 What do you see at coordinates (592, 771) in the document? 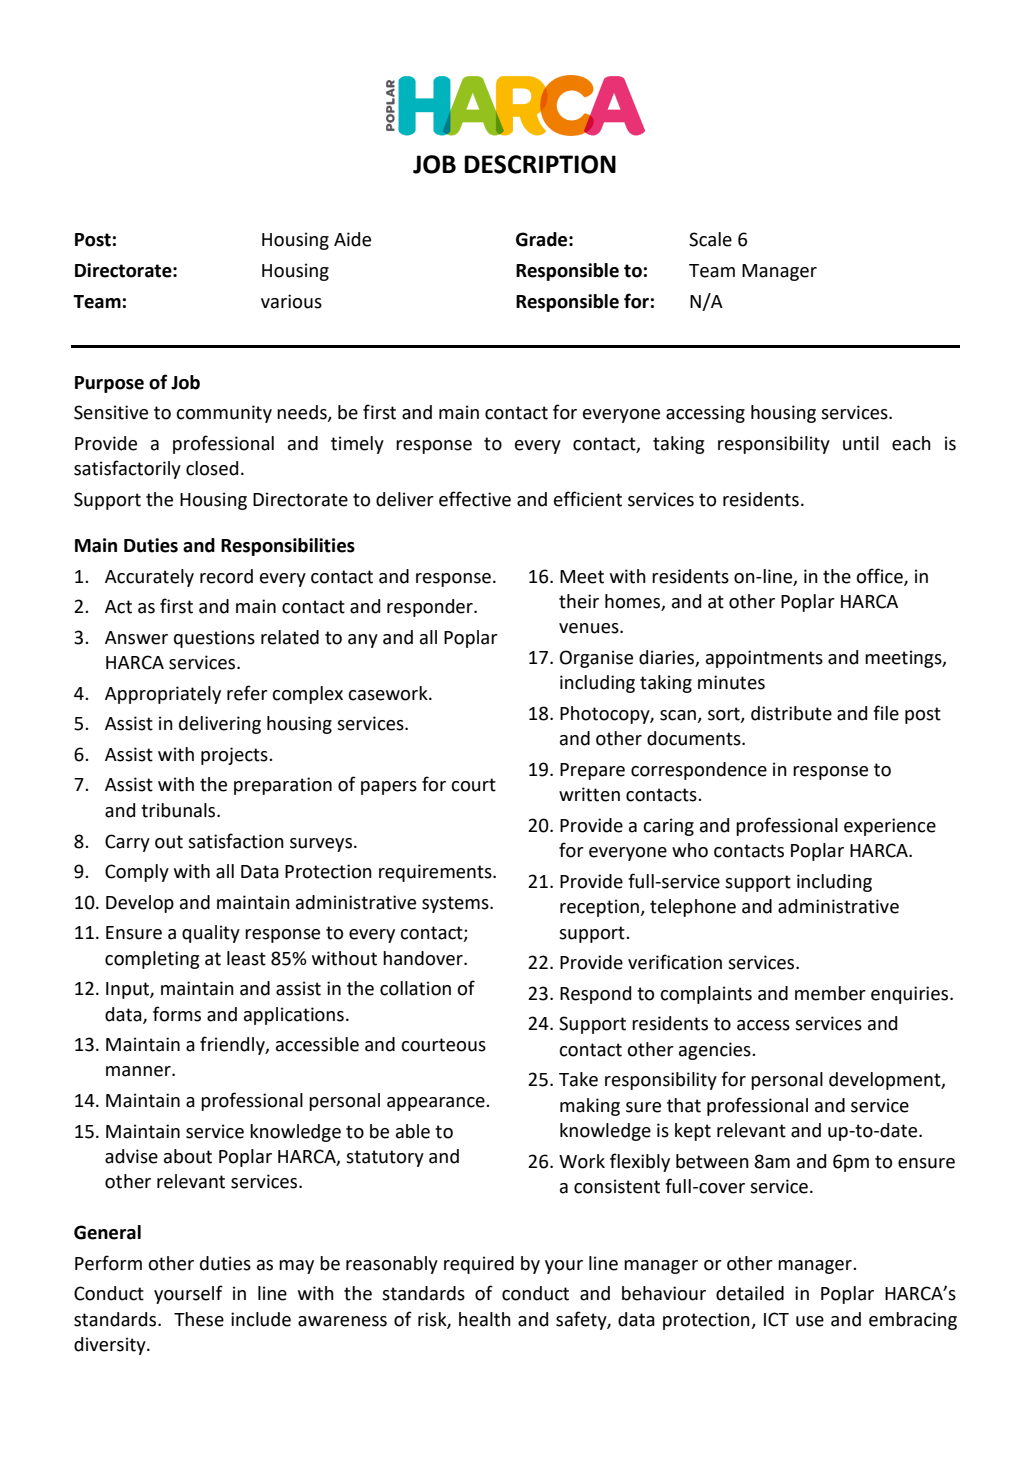
I see `Prepare` at bounding box center [592, 771].
